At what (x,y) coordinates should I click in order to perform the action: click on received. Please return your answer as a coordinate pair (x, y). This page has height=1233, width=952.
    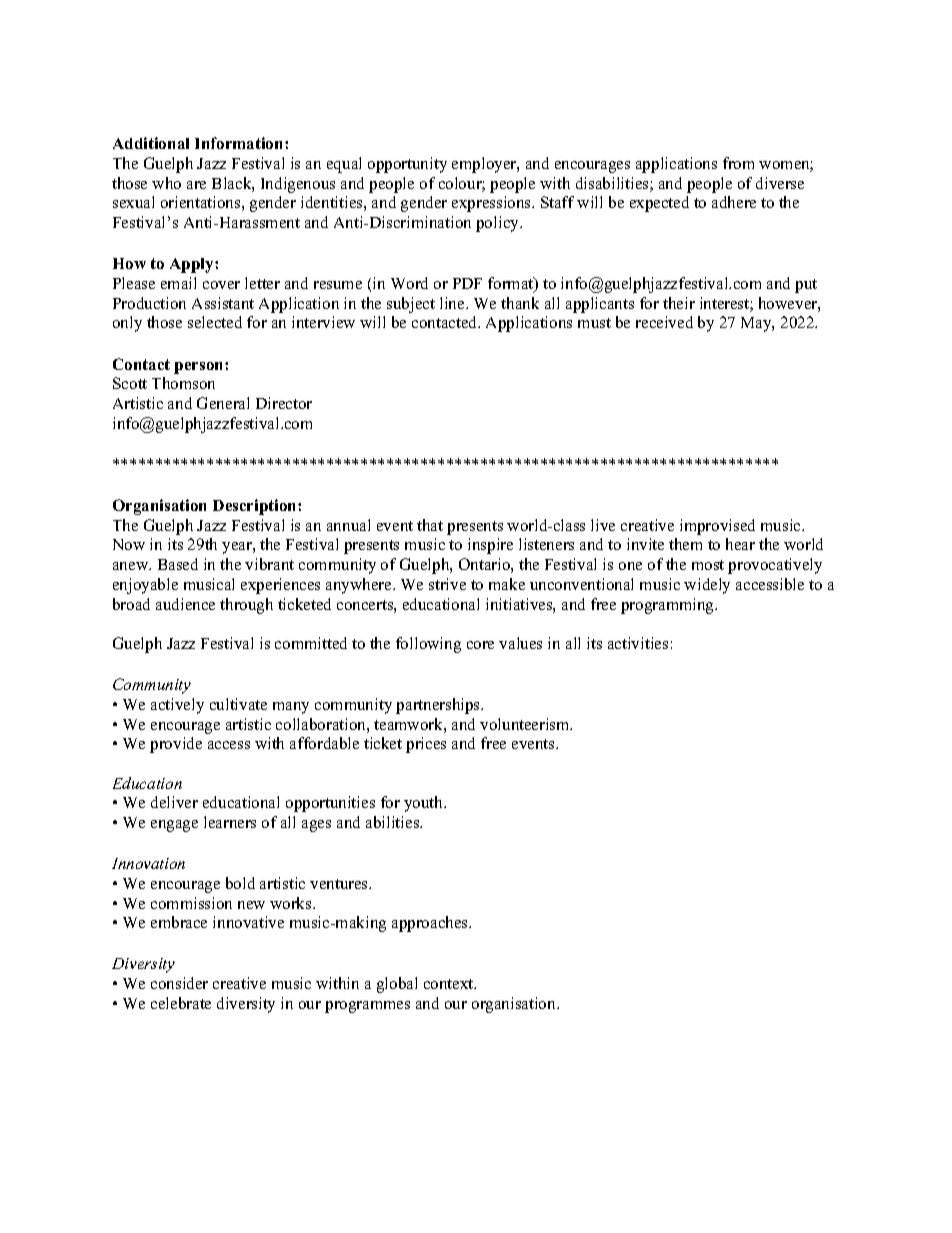
    Looking at the image, I should click on (664, 322).
